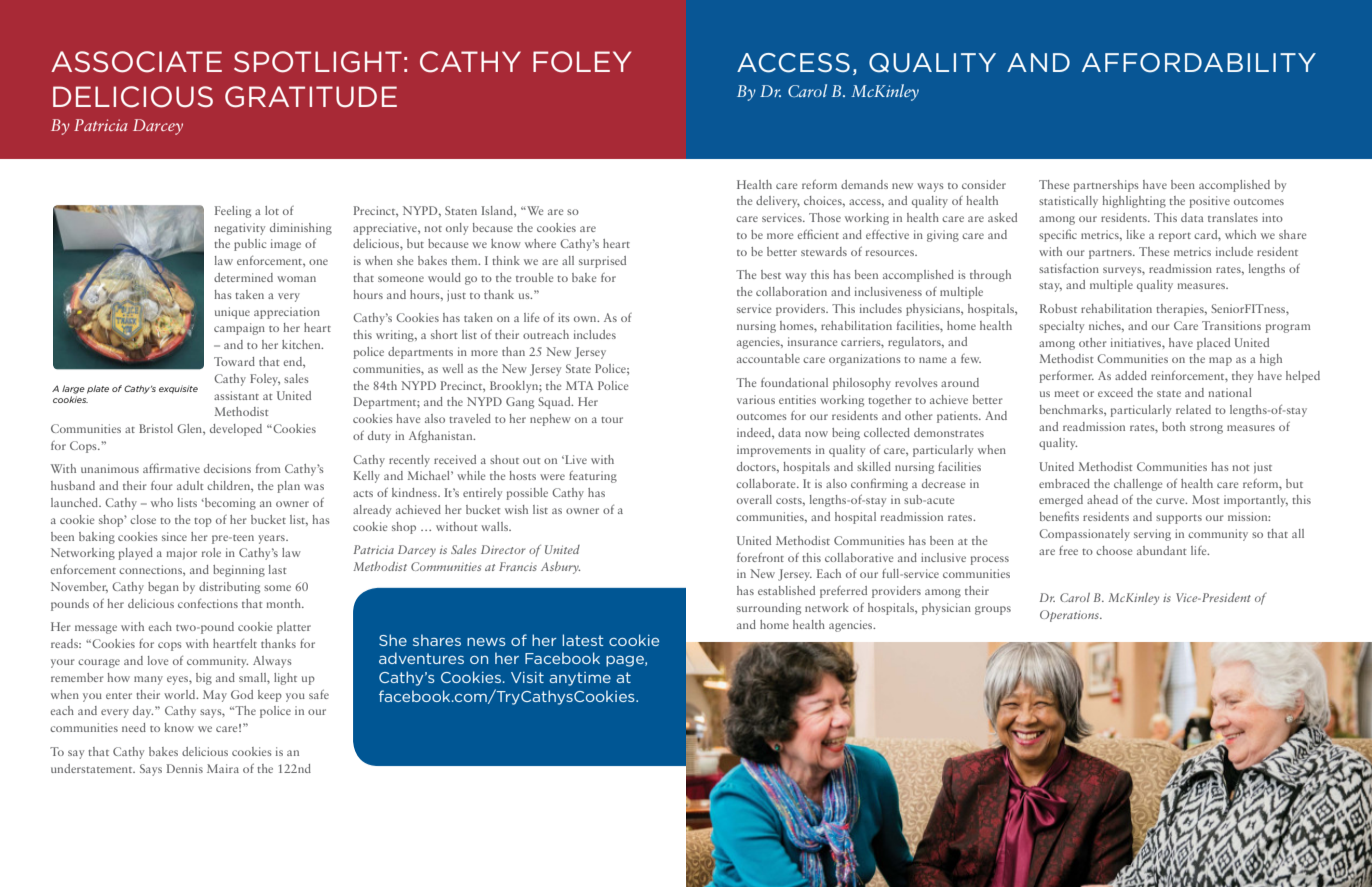 Image resolution: width=1372 pixels, height=887 pixels. I want to click on tour, so click(612, 420).
